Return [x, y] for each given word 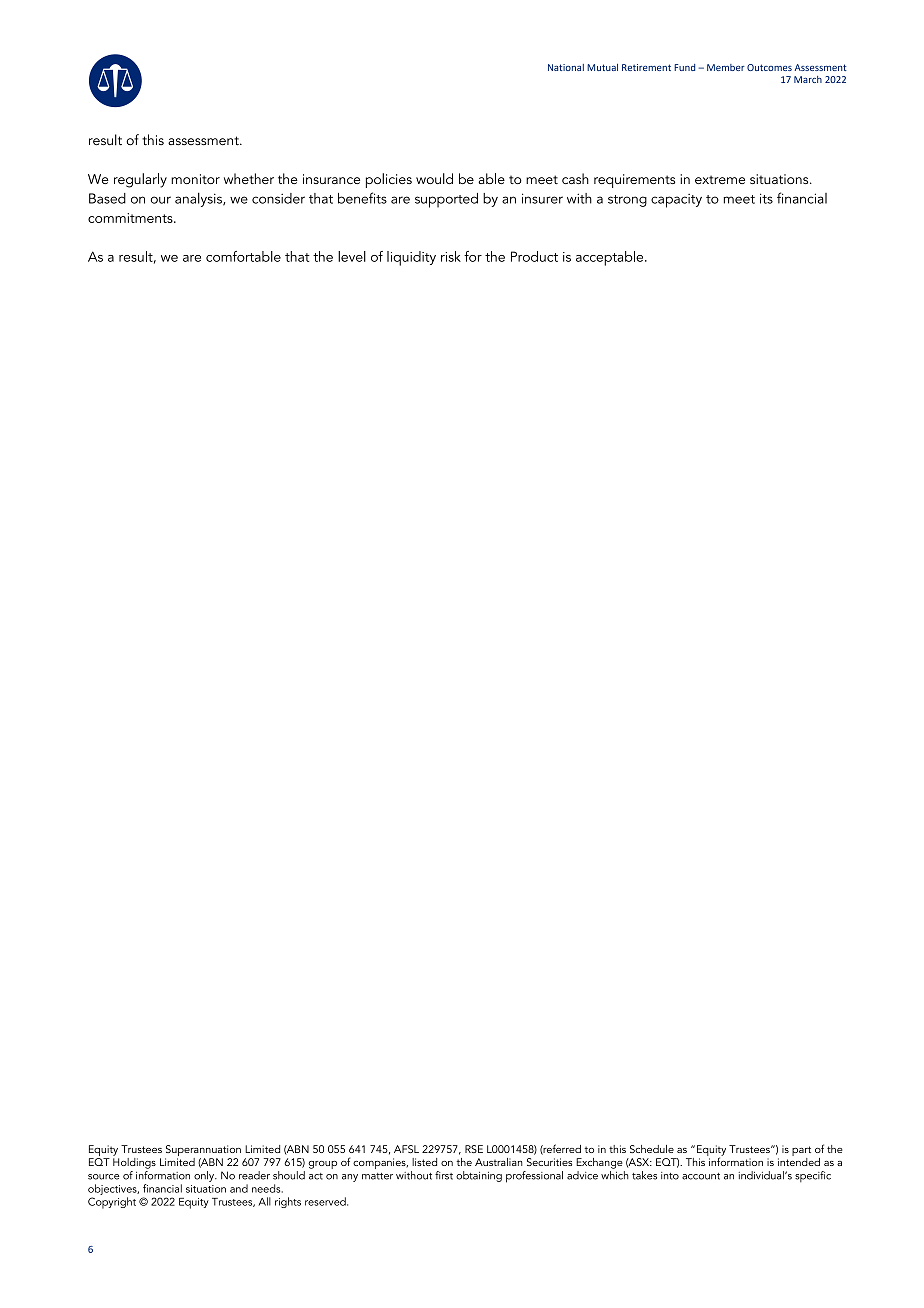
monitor [195, 179]
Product [534, 256]
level [352, 256]
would [434, 178]
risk [451, 256]
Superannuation [203, 1150]
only [205, 1176]
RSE [474, 1149]
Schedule [652, 1149]
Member [726, 67]
